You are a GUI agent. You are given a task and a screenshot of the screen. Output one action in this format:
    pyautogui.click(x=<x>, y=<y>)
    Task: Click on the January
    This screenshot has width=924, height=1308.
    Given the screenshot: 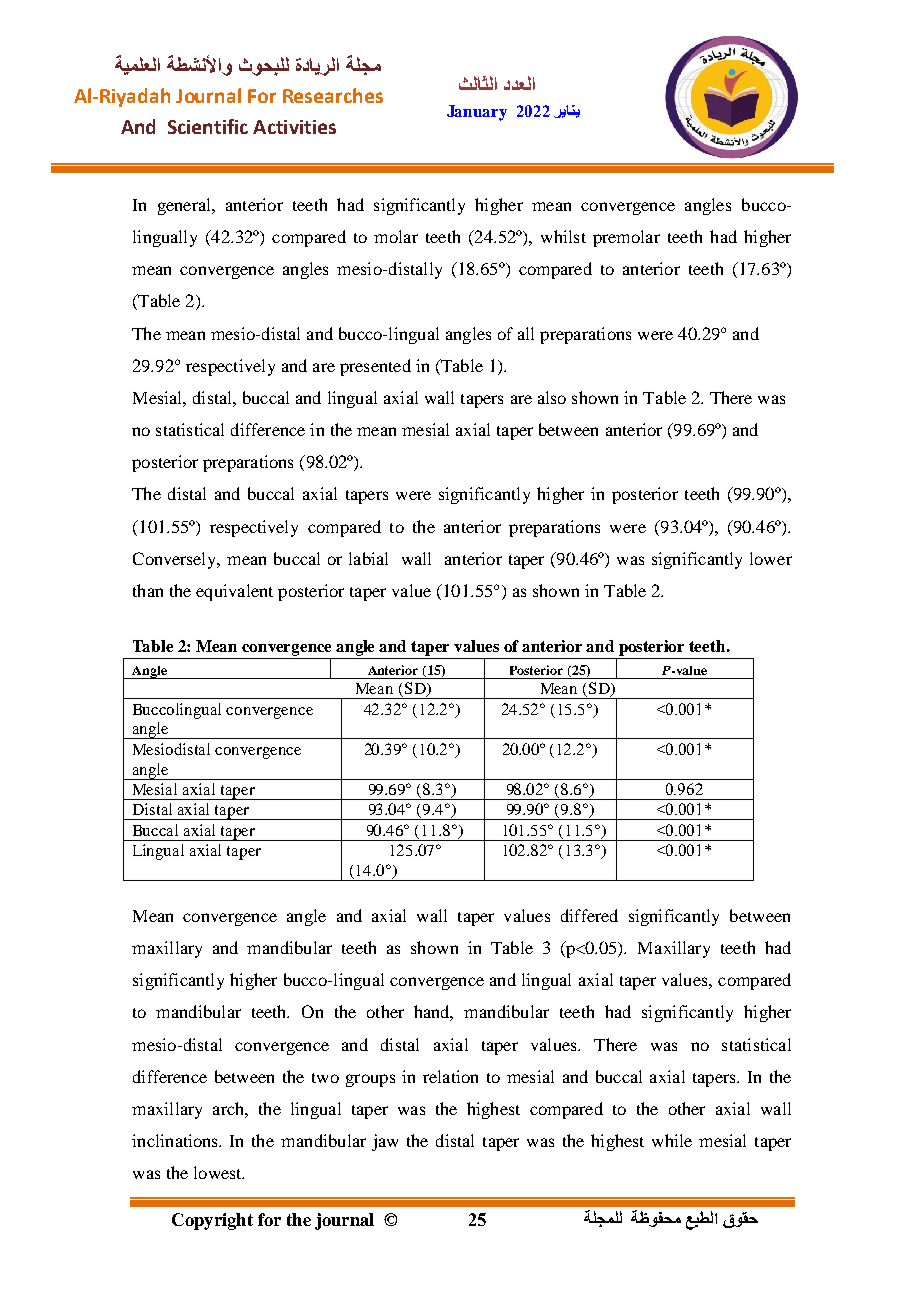 What is the action you would take?
    pyautogui.click(x=477, y=113)
